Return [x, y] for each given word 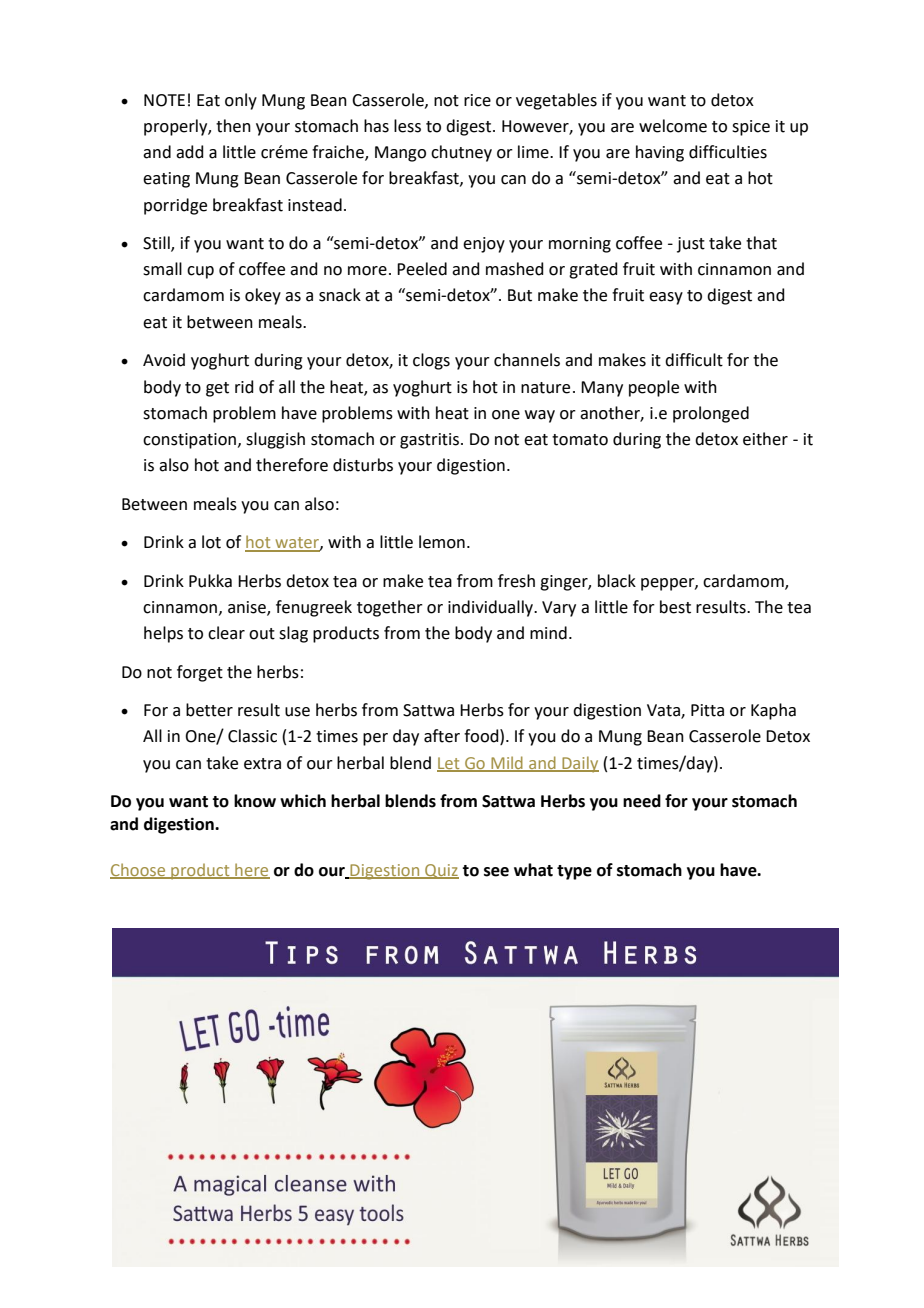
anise [248, 608]
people [654, 388]
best [675, 607]
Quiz [441, 871]
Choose [139, 870]
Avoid [164, 360]
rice [477, 100]
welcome [673, 126]
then [233, 126]
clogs [431, 361]
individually [492, 608]
